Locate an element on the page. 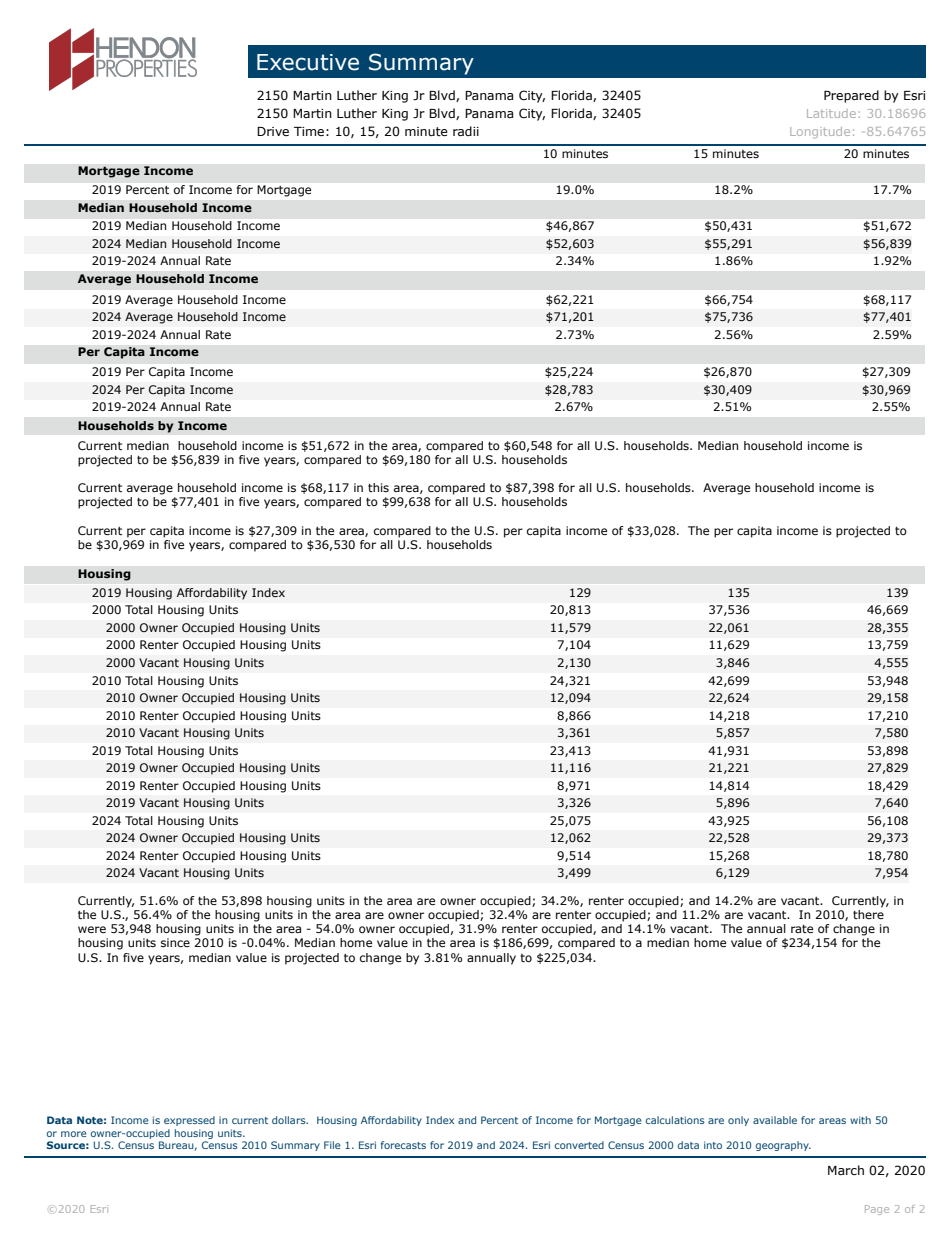  Prepared is located at coordinates (851, 96).
